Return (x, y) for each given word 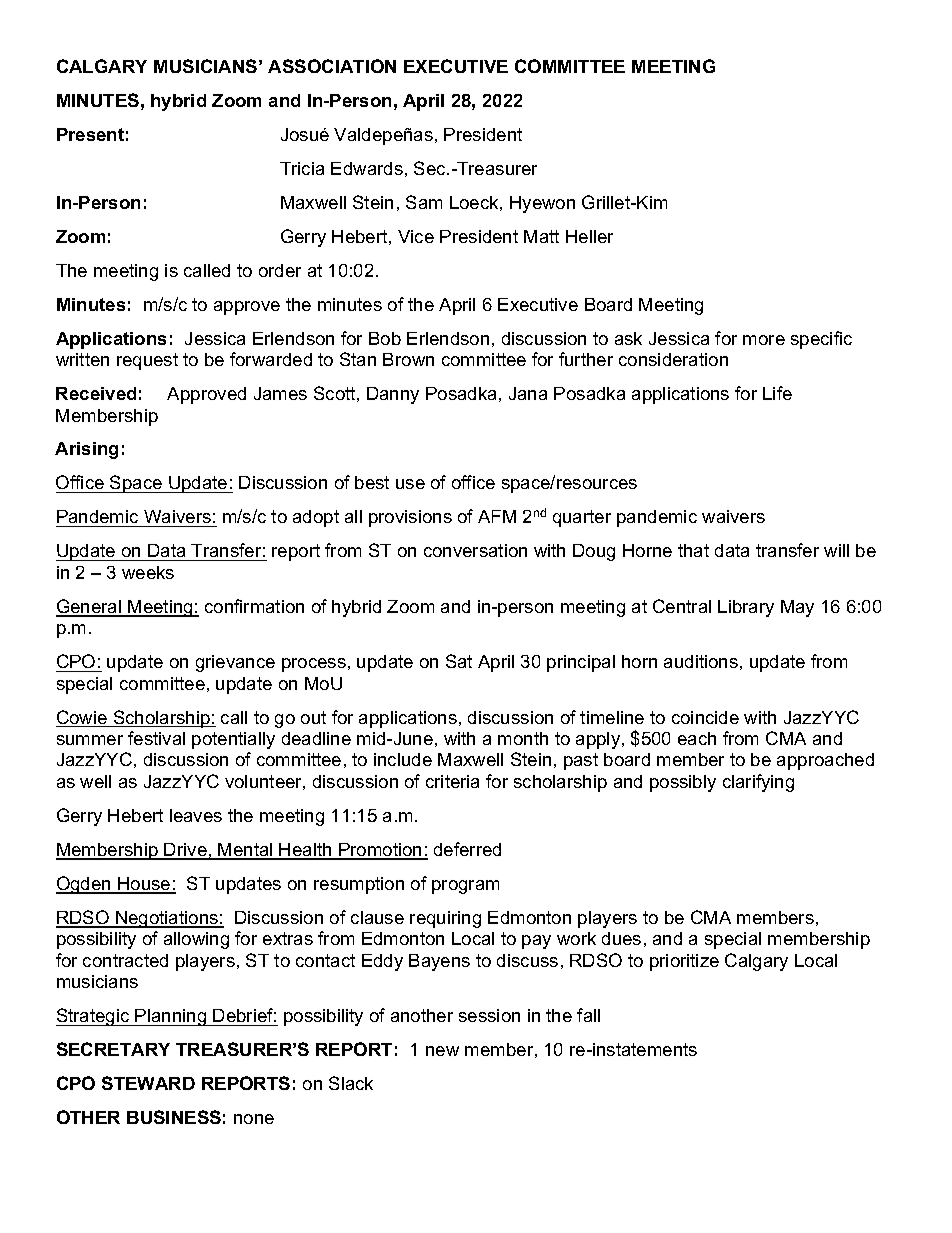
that (693, 550)
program (465, 887)
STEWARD (148, 1083)
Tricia (302, 168)
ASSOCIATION (332, 66)
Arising (86, 450)
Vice (416, 236)
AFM (497, 516)
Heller (589, 236)
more (764, 340)
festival (156, 738)
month (523, 738)
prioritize (684, 962)
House (144, 885)
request (147, 361)
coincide (705, 717)
